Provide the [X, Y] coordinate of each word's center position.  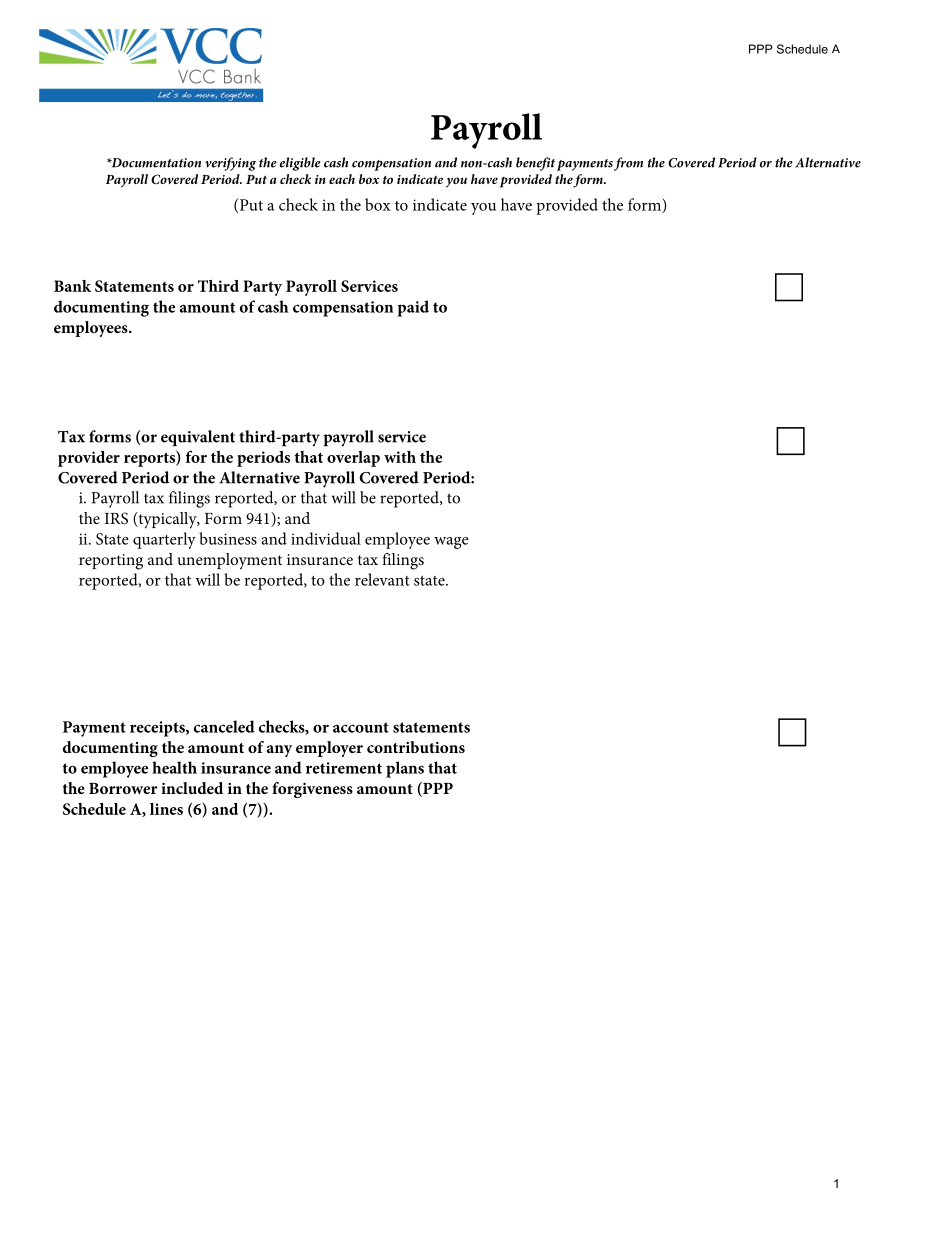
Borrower [123, 788]
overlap [353, 459]
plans [405, 769]
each [342, 179]
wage [451, 543]
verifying [231, 164]
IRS [116, 518]
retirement [344, 768]
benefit [535, 164]
